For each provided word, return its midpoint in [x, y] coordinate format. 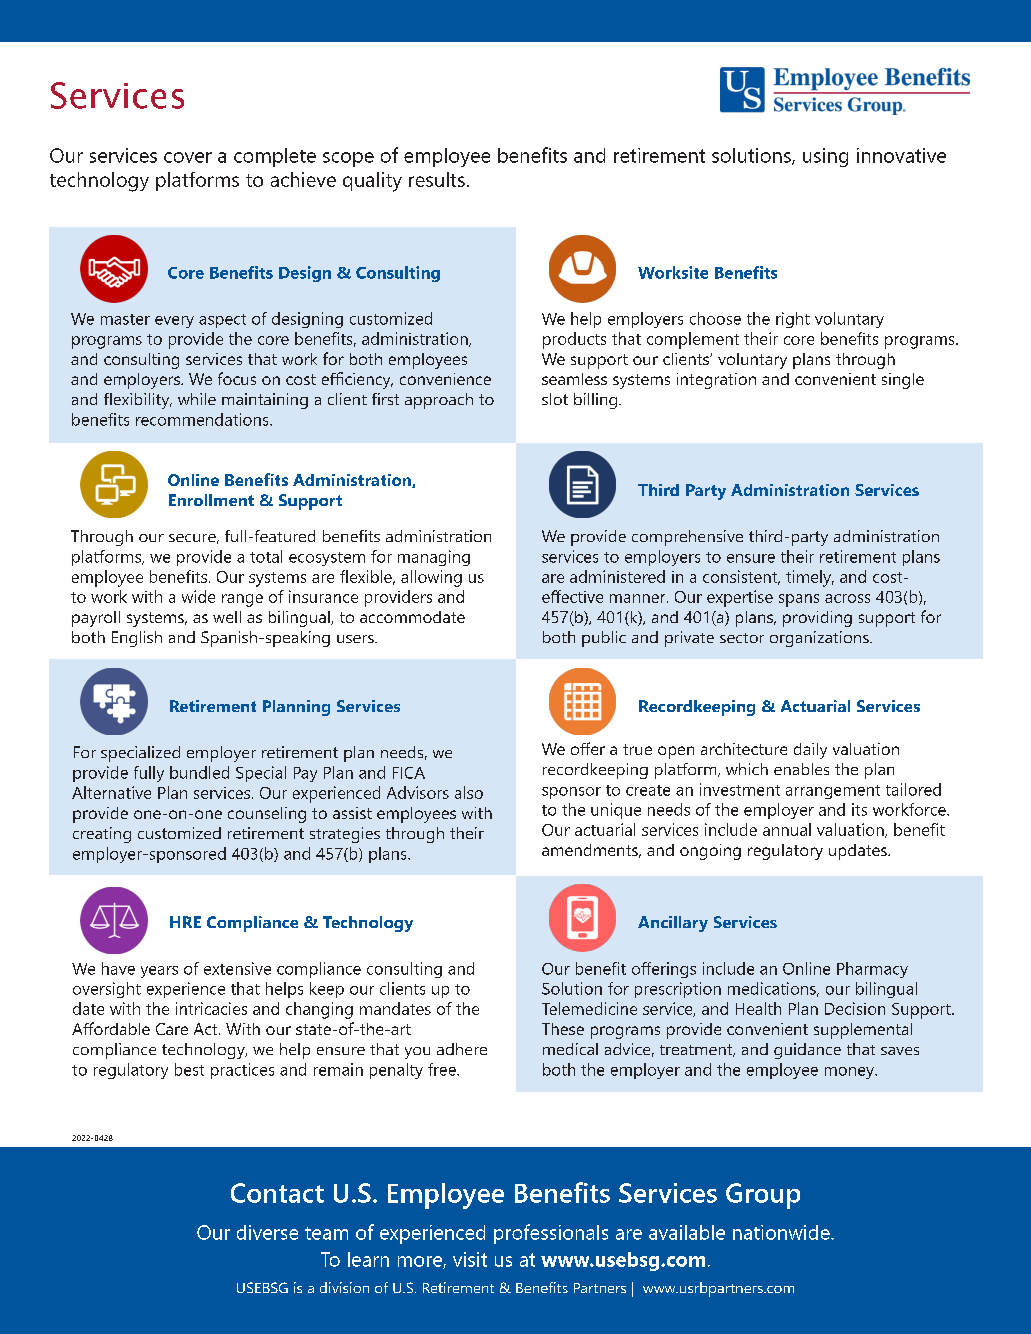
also [469, 792]
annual [787, 829]
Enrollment [211, 500]
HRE [185, 922]
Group [763, 1196]
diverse [267, 1232]
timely [810, 578]
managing [434, 558]
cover [188, 157]
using [825, 157]
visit [470, 1259]
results [437, 179]
